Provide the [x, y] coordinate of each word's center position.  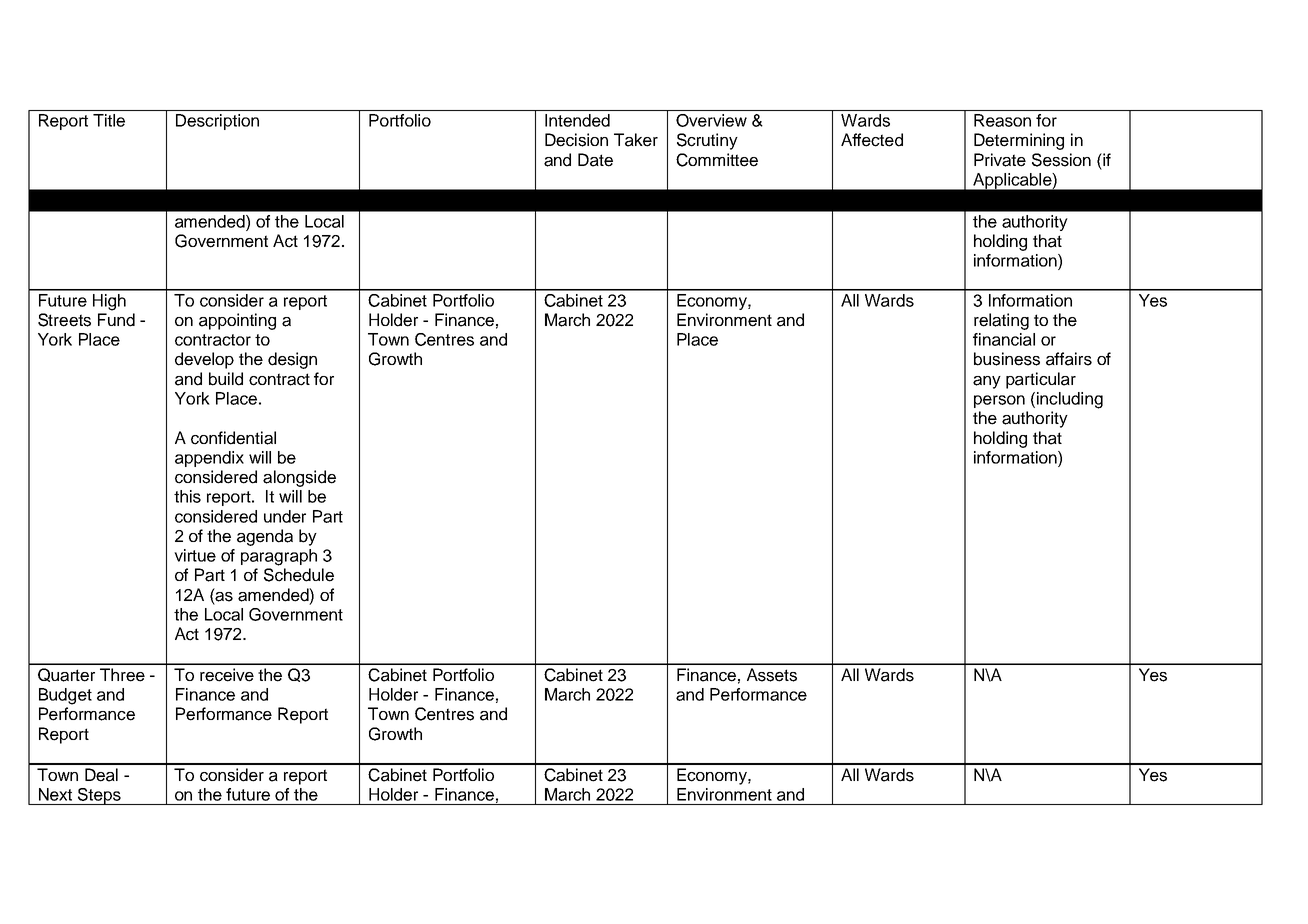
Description [217, 122]
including [1070, 400]
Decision [576, 140]
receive [227, 675]
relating [1001, 321]
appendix [209, 459]
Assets [772, 675]
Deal [101, 775]
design [292, 360]
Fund [116, 320]
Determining [1019, 141]
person [999, 401]
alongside [299, 478]
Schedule [299, 575]
